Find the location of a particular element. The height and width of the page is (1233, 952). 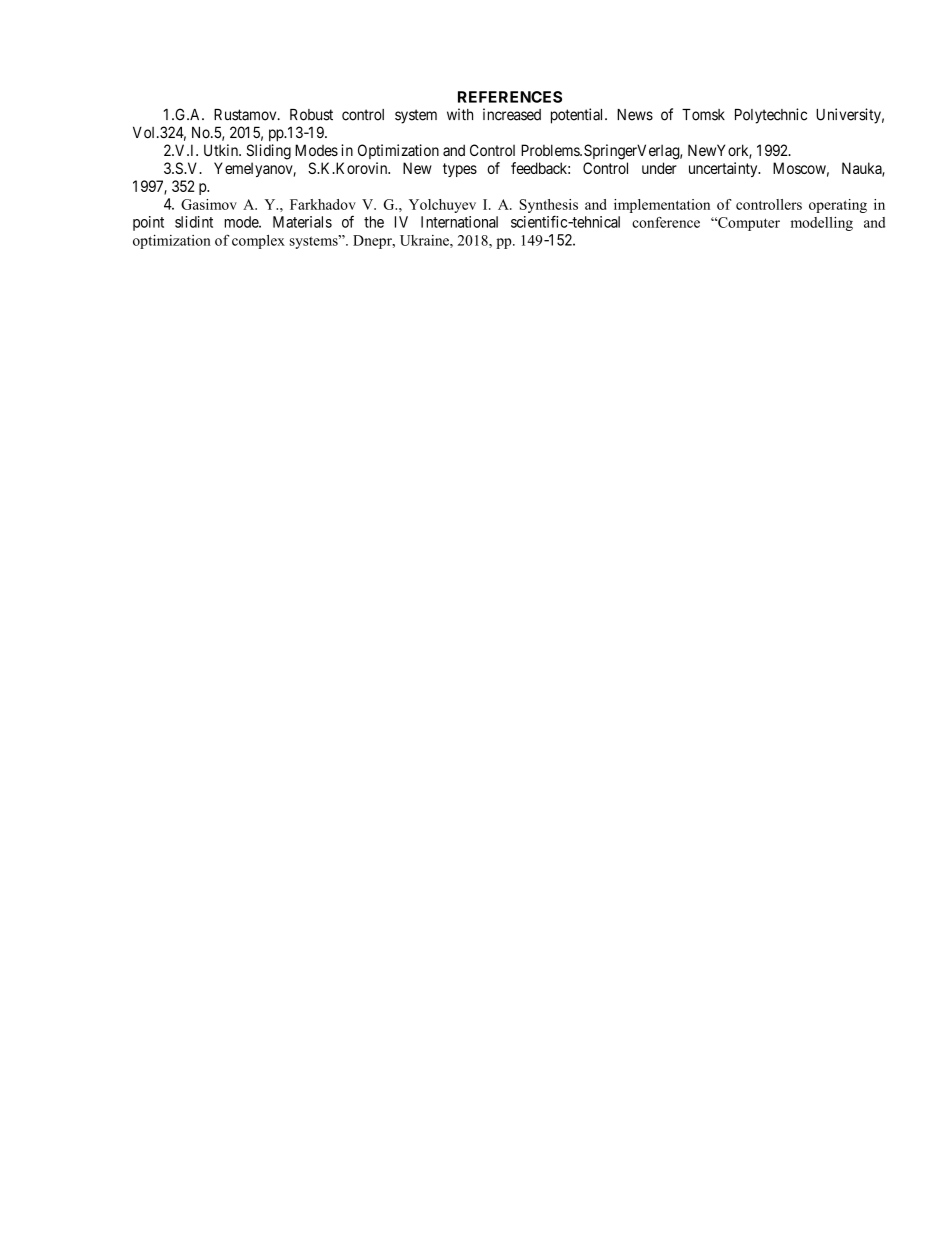

complex is located at coordinates (258, 242).
